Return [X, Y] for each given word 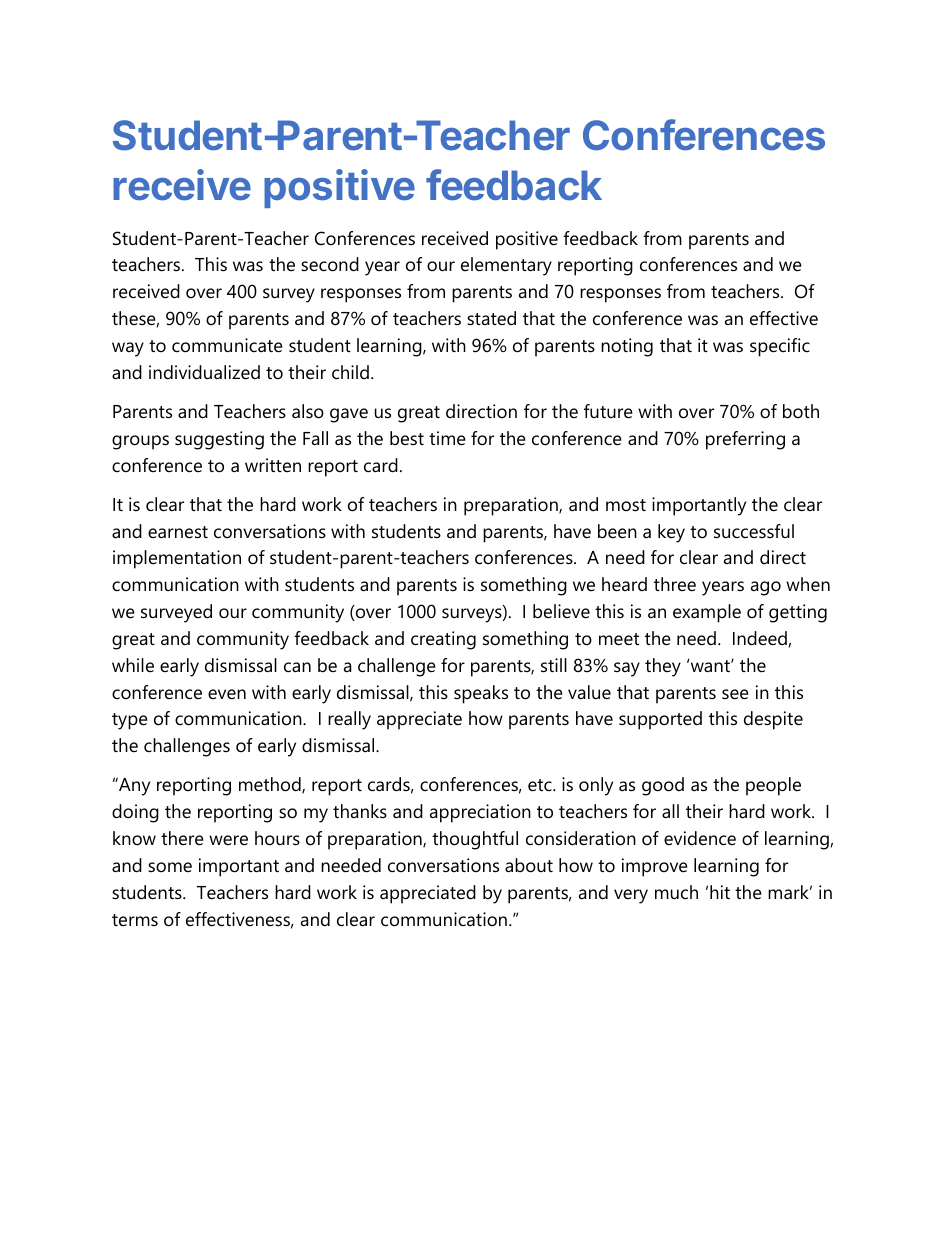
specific [780, 347]
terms [135, 920]
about [529, 865]
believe [561, 611]
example [707, 613]
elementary [506, 266]
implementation [177, 559]
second [330, 264]
